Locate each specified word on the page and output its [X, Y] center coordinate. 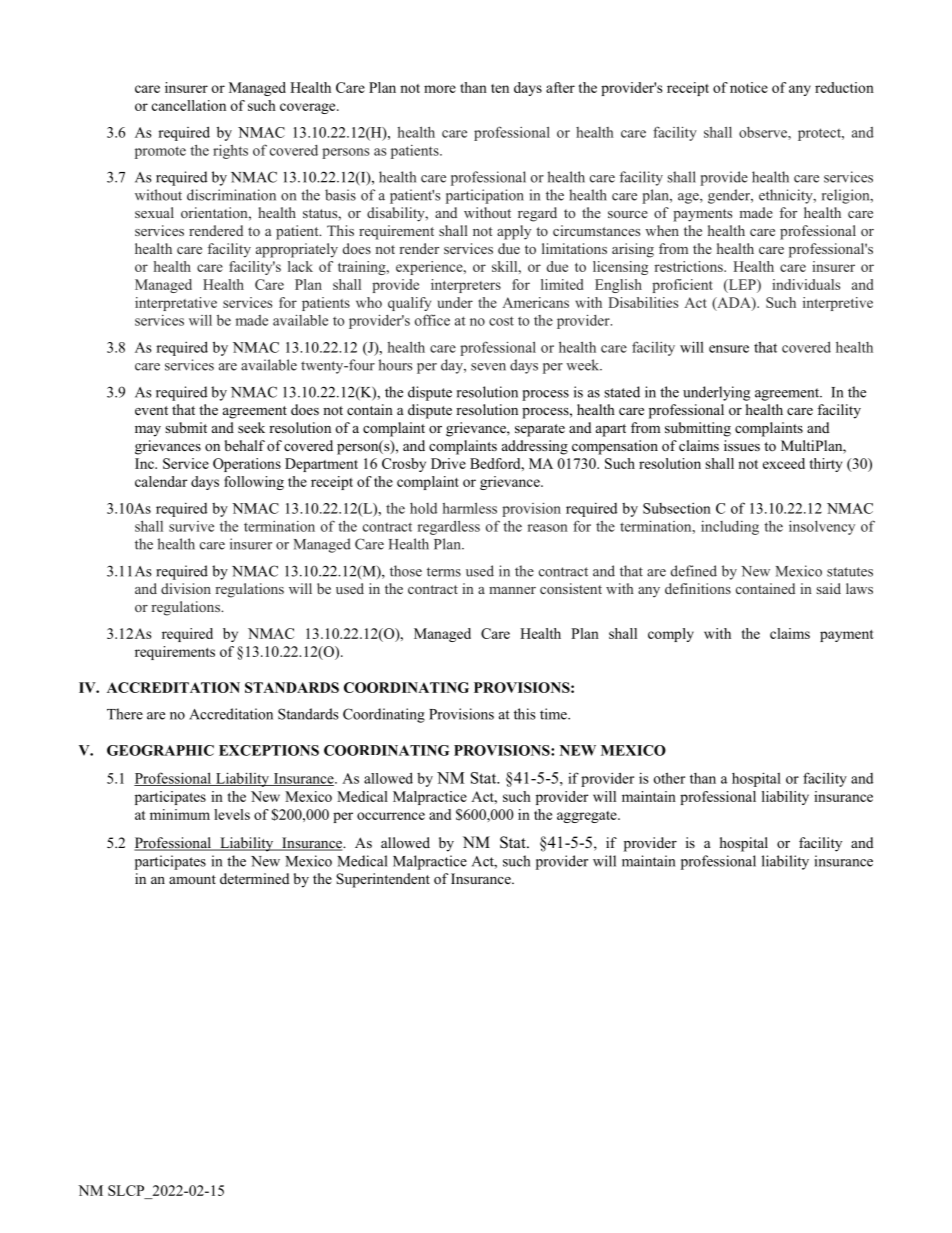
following [254, 483]
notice [749, 87]
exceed [784, 463]
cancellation [189, 105]
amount [192, 879]
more [440, 89]
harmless [470, 508]
